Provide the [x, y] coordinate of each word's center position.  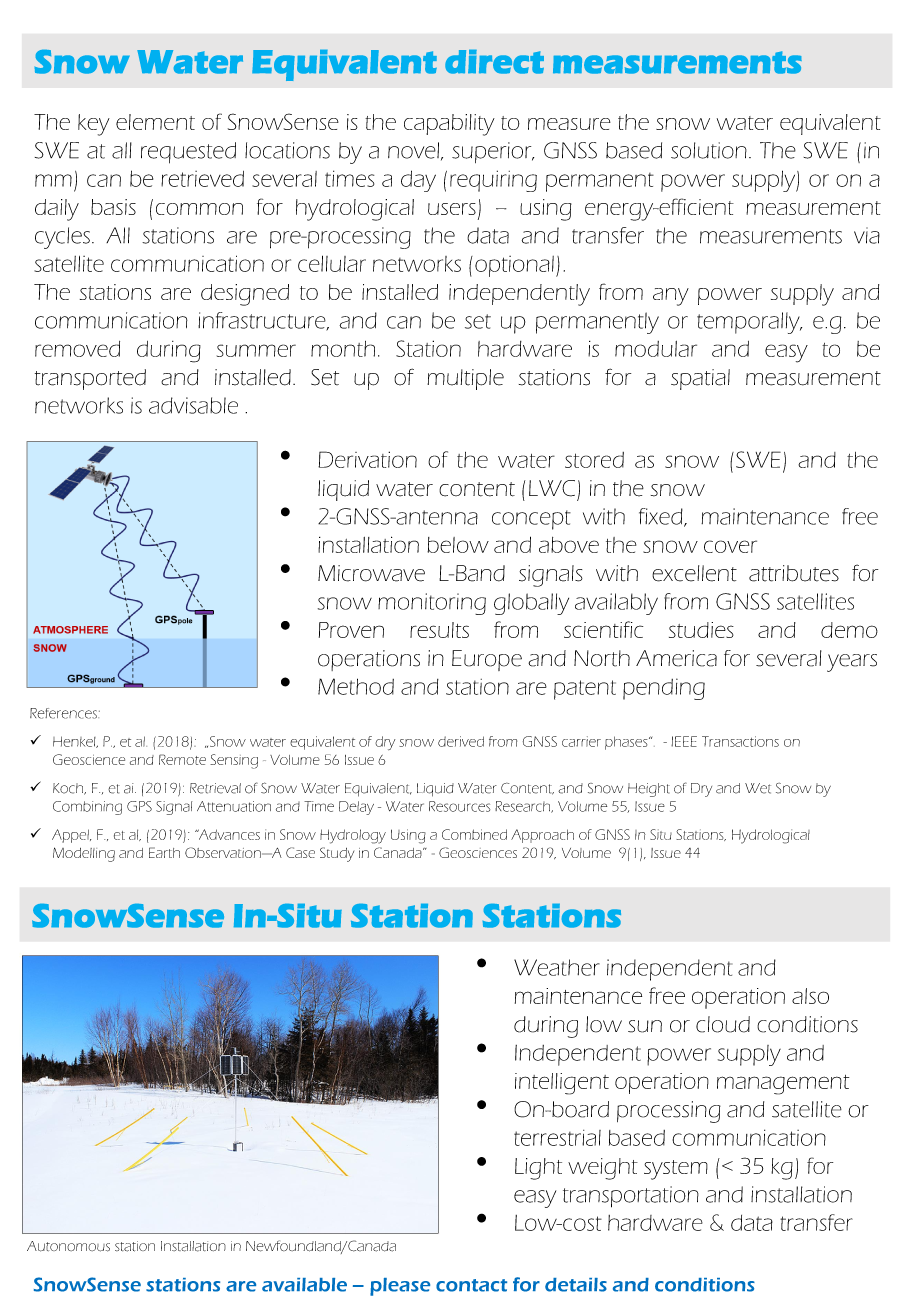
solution [709, 150]
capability [449, 125]
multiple [465, 379]
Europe [487, 660]
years [852, 663]
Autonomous [68, 1246]
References [64, 713]
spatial [700, 379]
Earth [164, 852]
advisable [193, 405]
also [810, 996]
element [155, 122]
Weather [557, 967]
